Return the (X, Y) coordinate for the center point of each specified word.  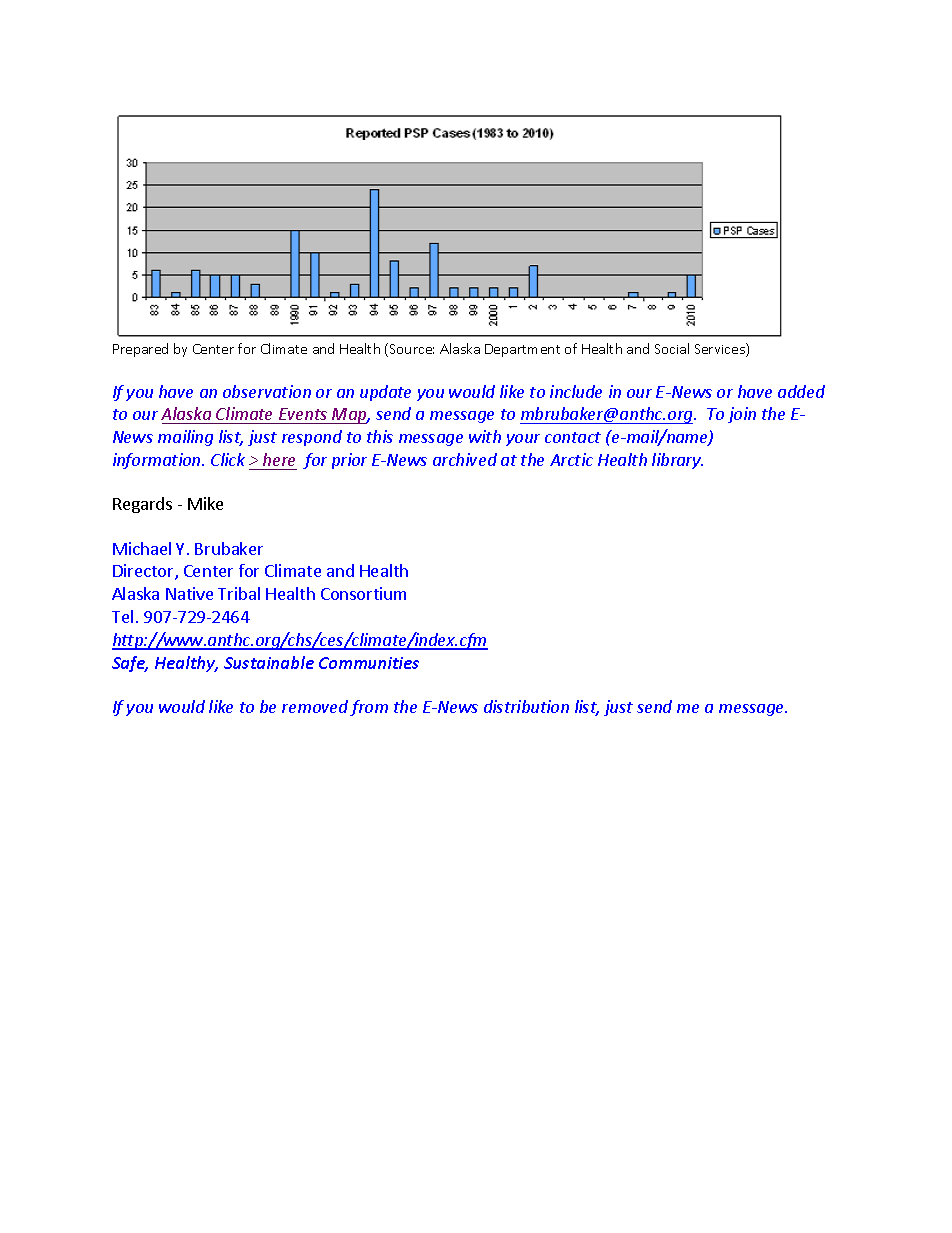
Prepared (140, 350)
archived (465, 459)
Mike (205, 503)
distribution (526, 706)
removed (315, 706)
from (369, 708)
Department (522, 350)
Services (721, 350)
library (677, 461)
